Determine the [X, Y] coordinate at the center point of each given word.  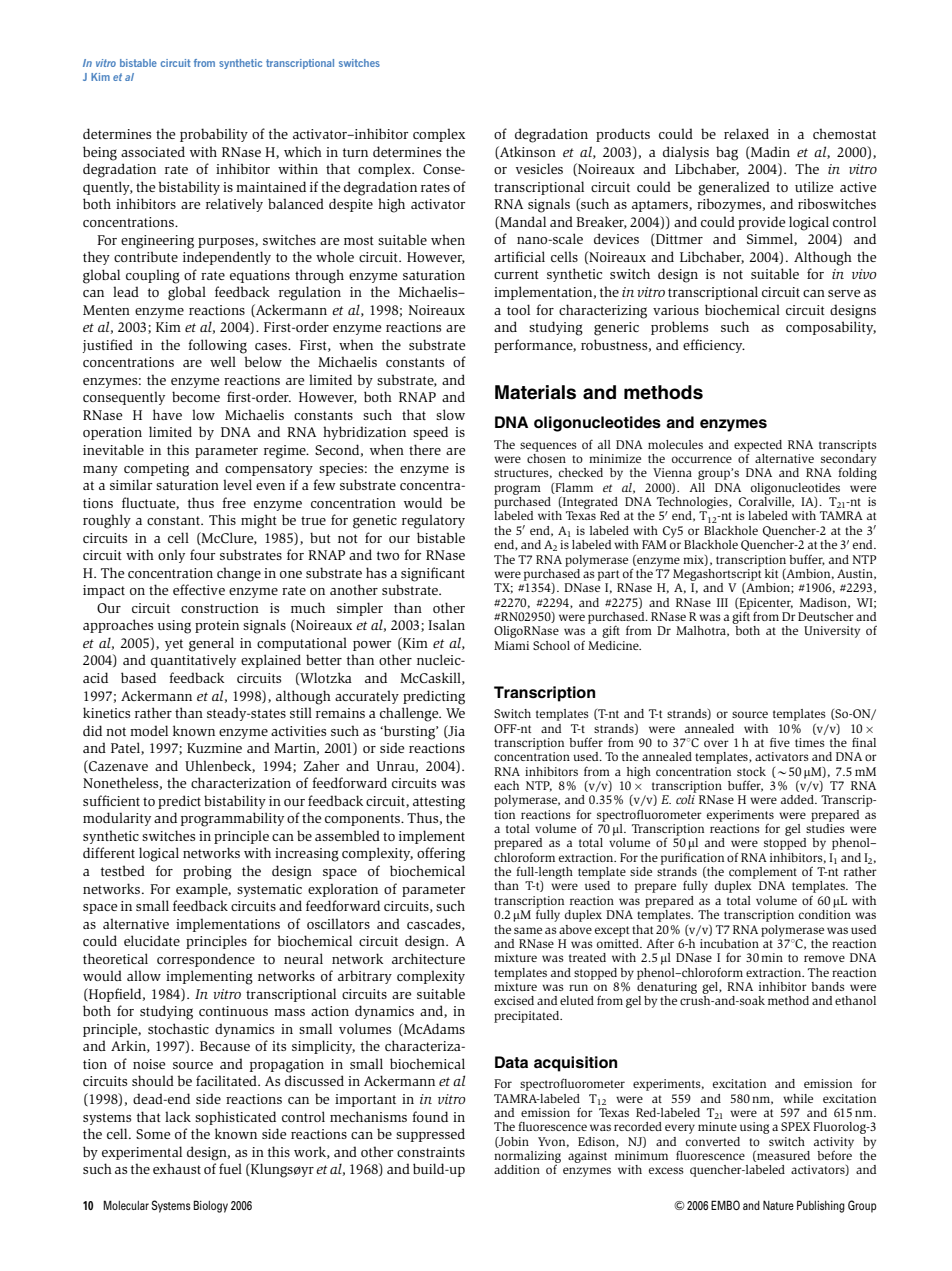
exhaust [177, 1168]
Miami [511, 645]
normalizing [527, 1157]
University [832, 632]
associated [153, 151]
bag [727, 153]
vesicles [539, 168]
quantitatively [193, 661]
